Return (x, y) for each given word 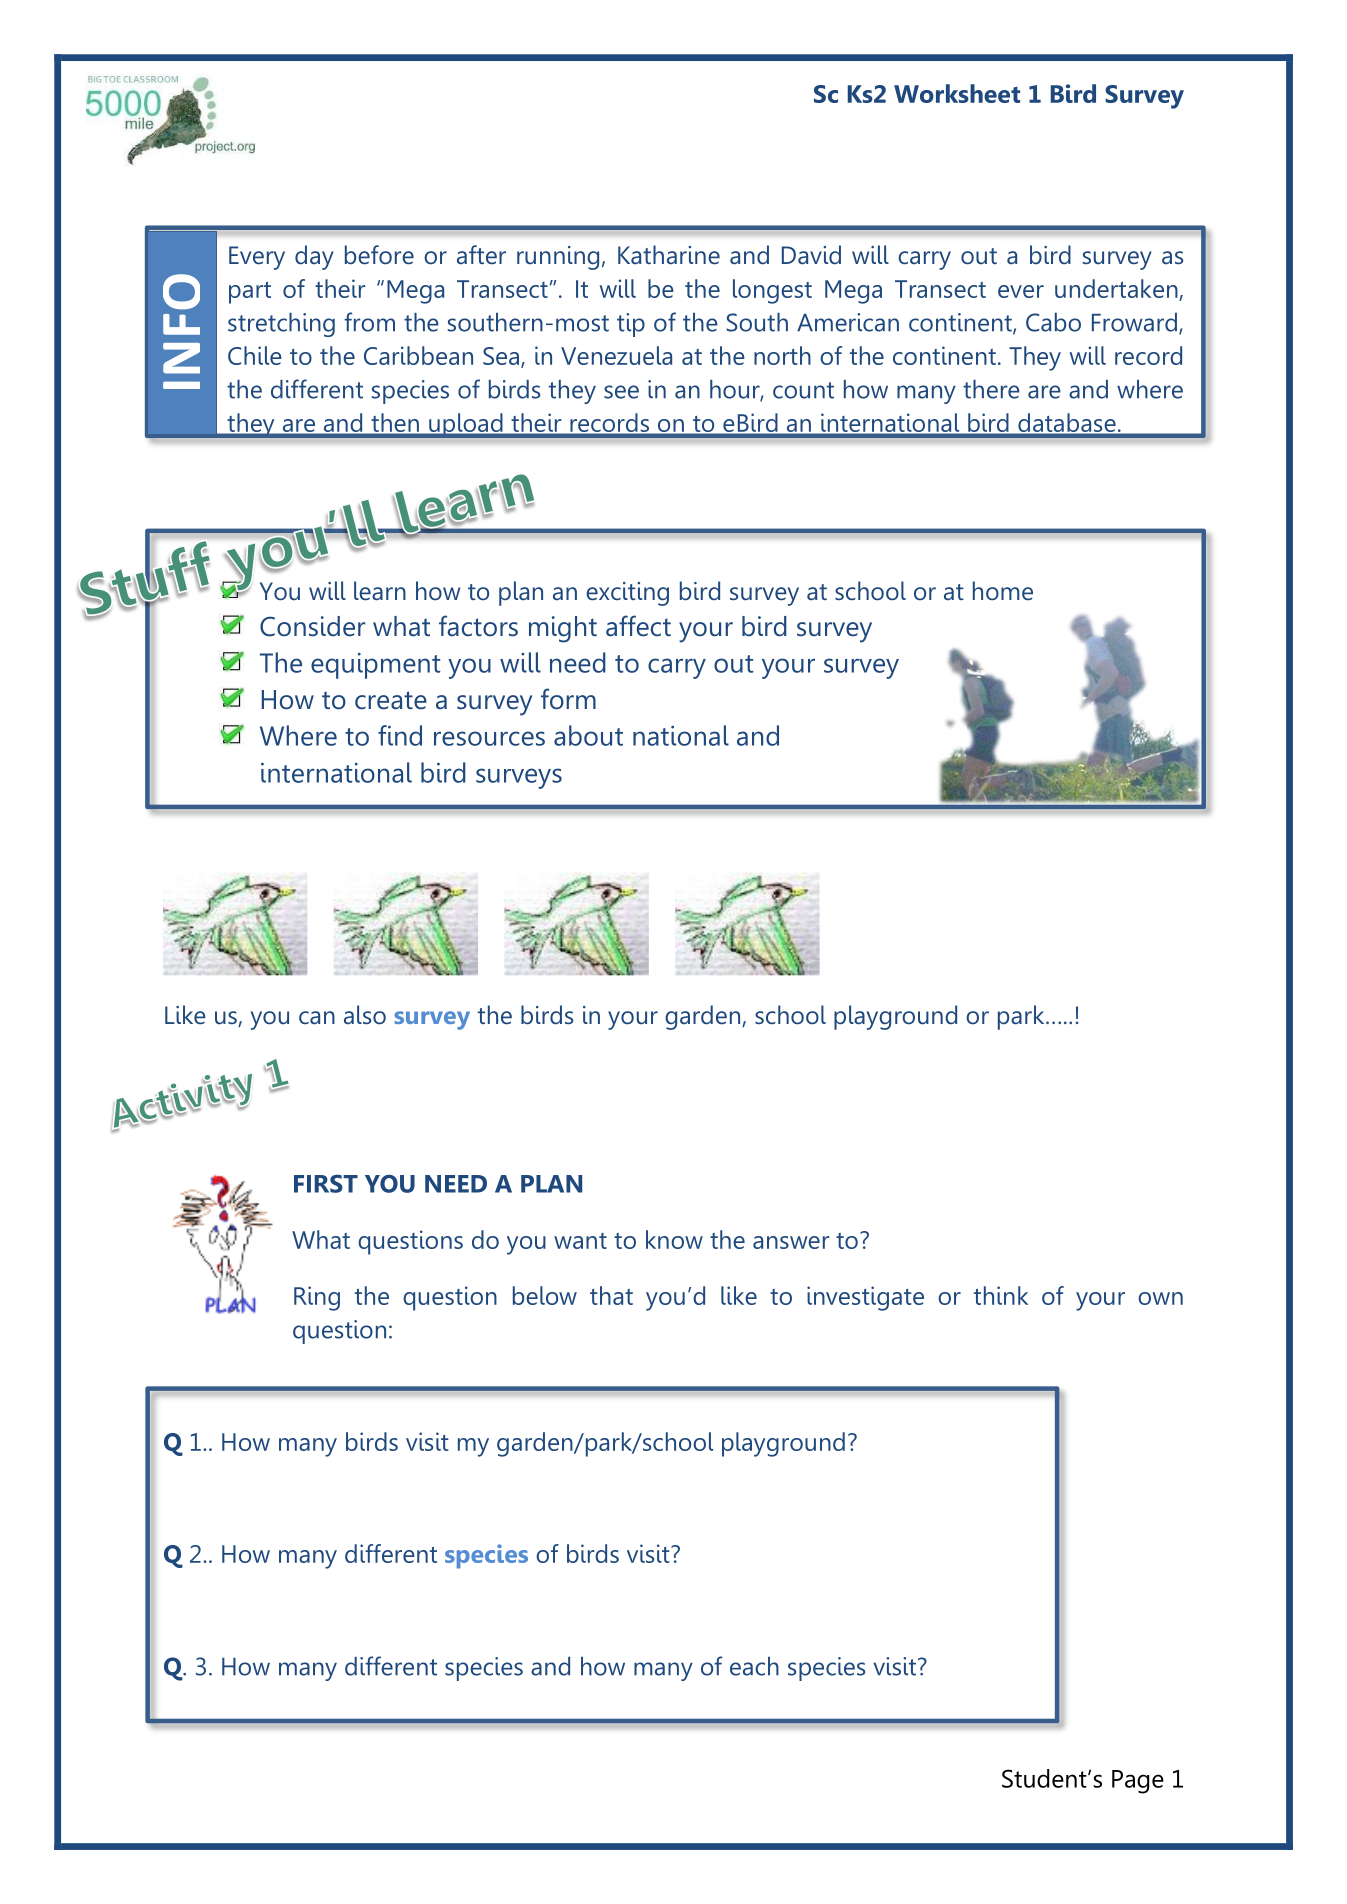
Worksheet (957, 93)
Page (1138, 1782)
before (379, 255)
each (754, 1666)
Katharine (669, 255)
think (1001, 1295)
